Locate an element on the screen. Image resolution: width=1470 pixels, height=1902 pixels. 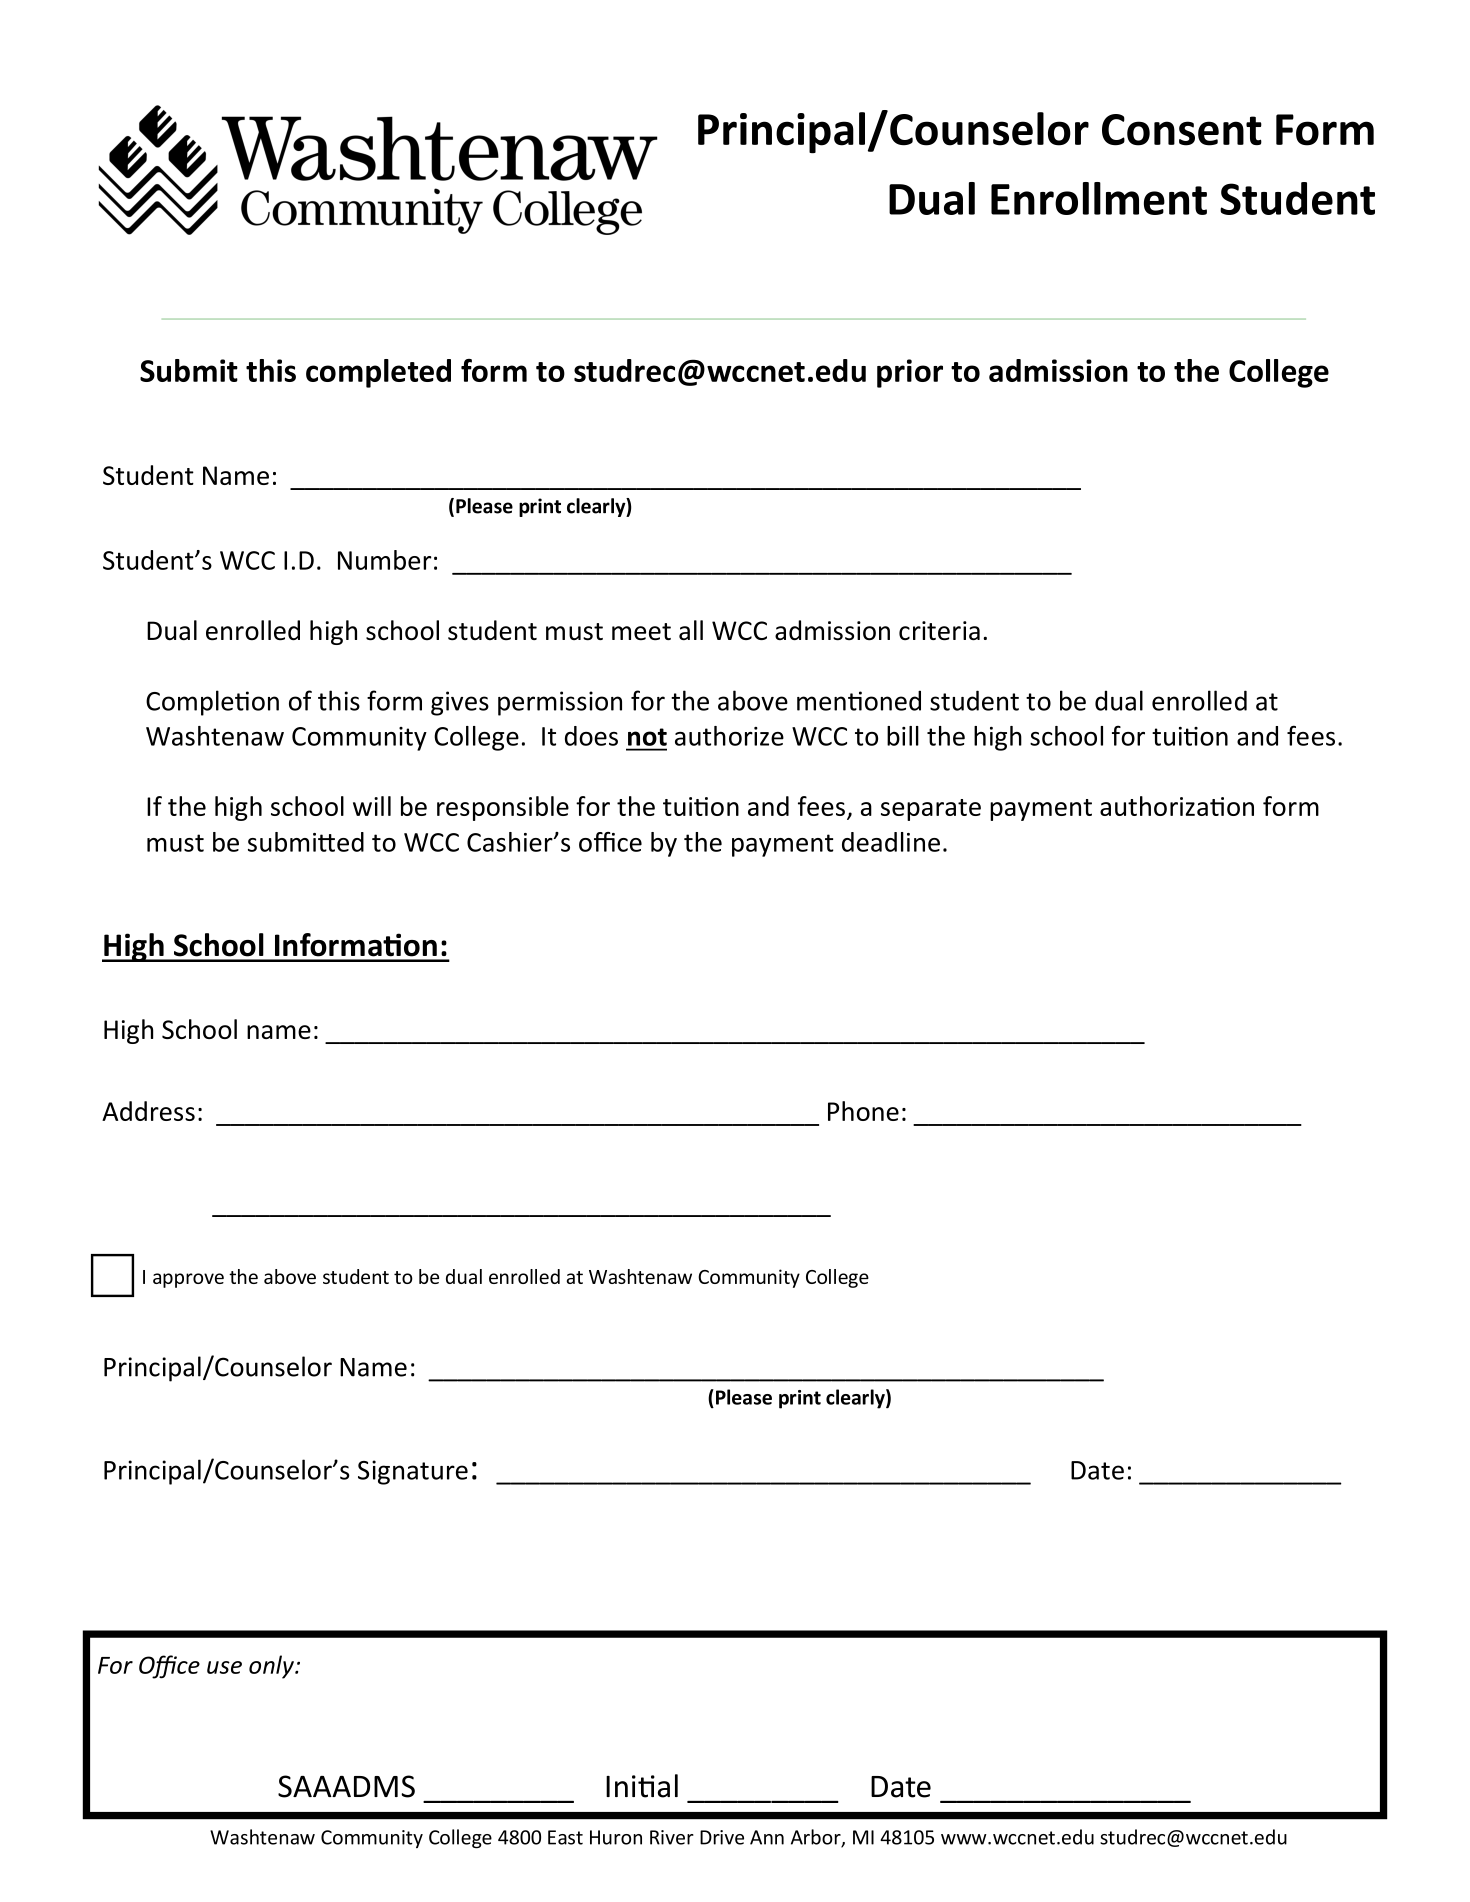
deadline is located at coordinates (891, 842).
